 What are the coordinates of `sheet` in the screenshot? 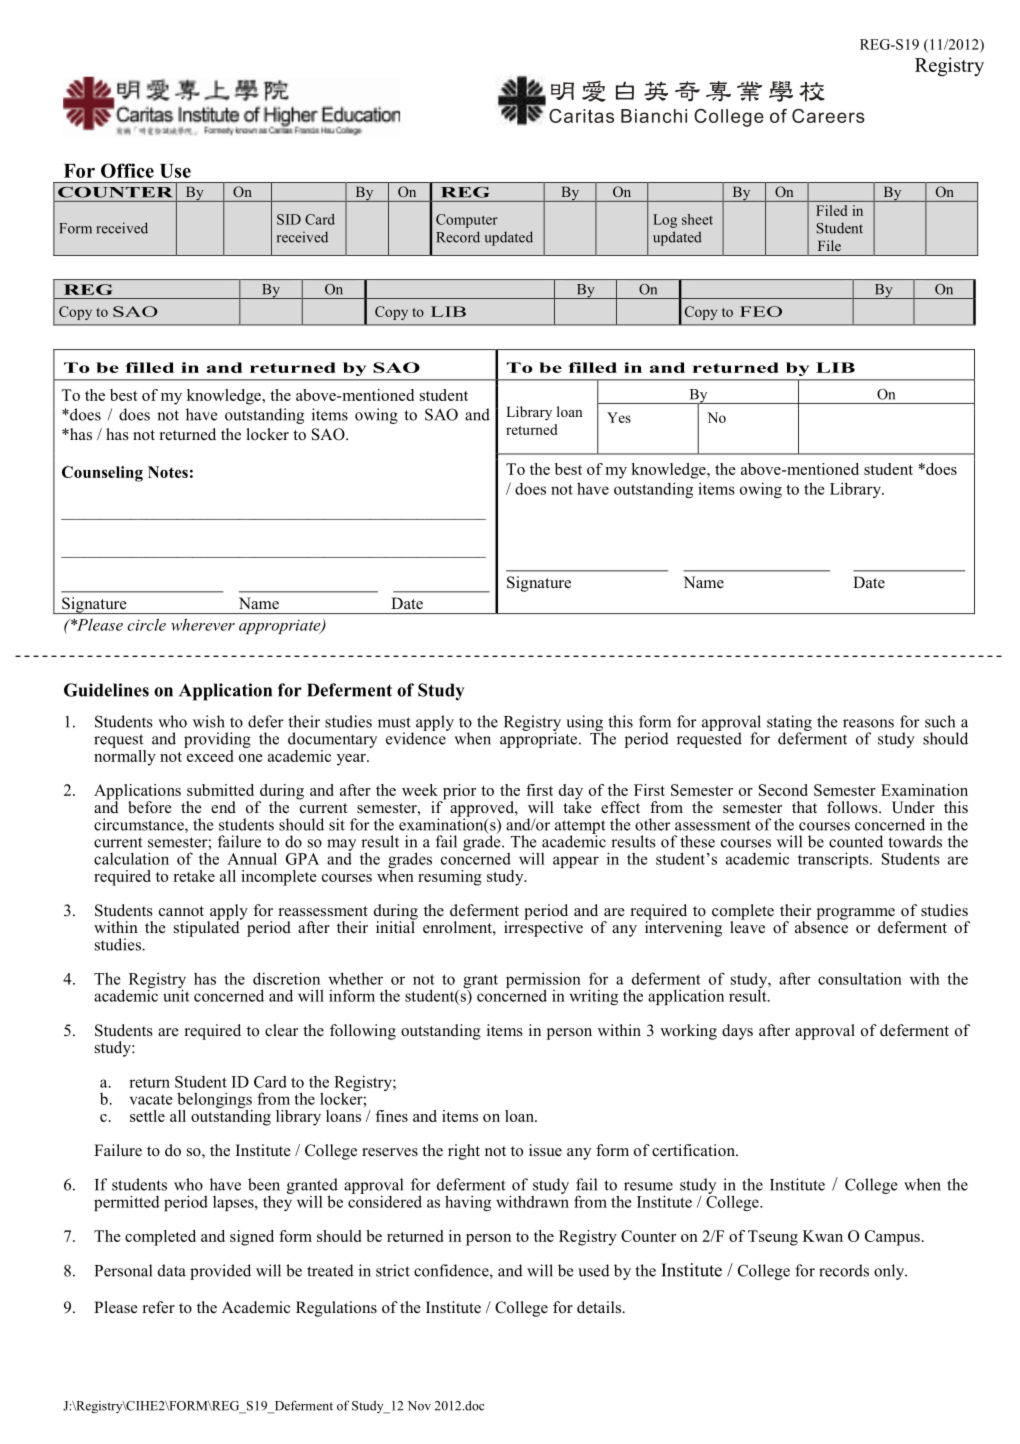 It's located at (697, 219).
